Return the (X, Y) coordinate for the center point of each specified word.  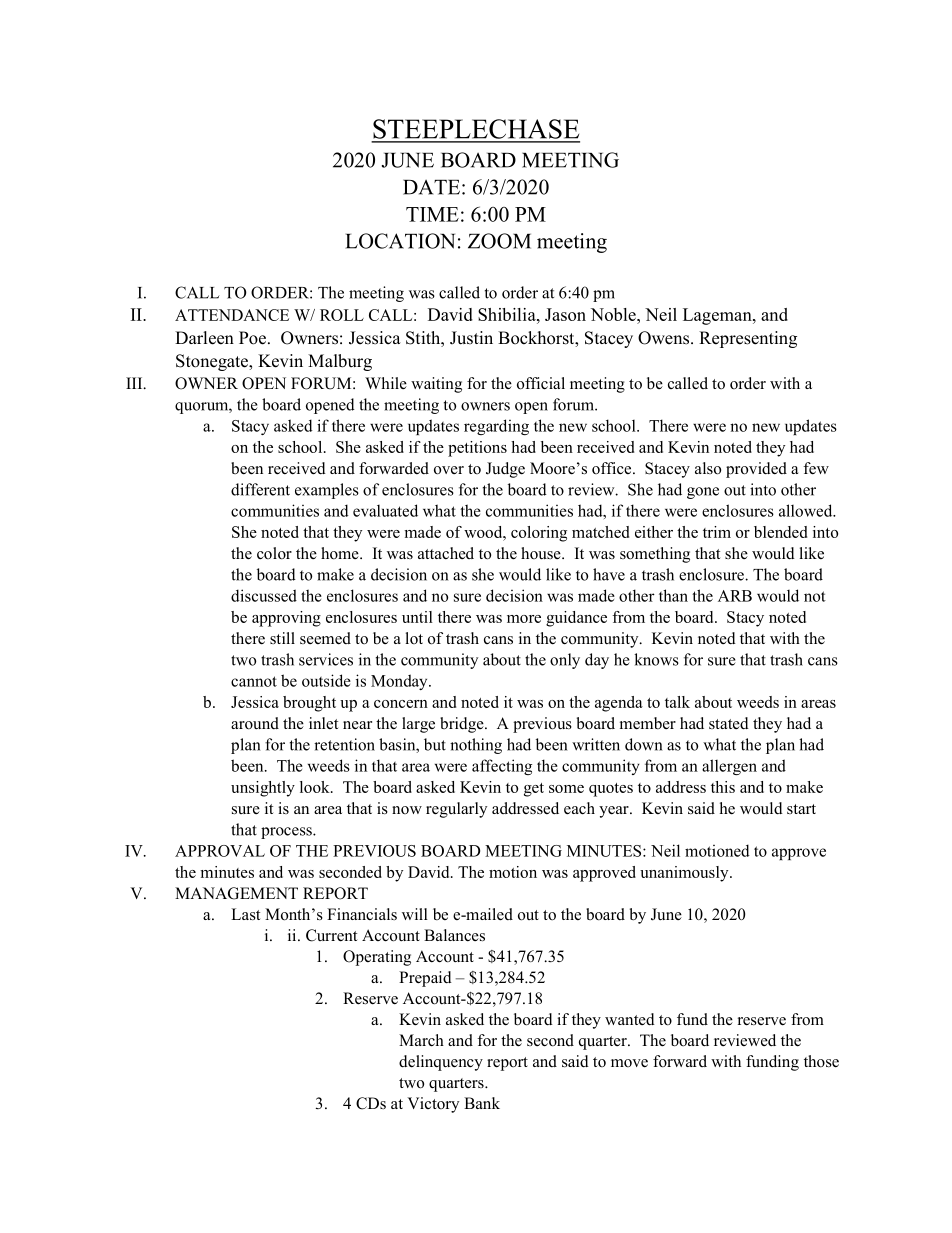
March (421, 1040)
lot (414, 638)
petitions (477, 449)
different (260, 489)
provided (756, 470)
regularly (456, 810)
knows (656, 659)
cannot (254, 681)
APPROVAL (220, 851)
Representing (748, 339)
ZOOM (499, 241)
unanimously (685, 874)
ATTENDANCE (232, 315)
